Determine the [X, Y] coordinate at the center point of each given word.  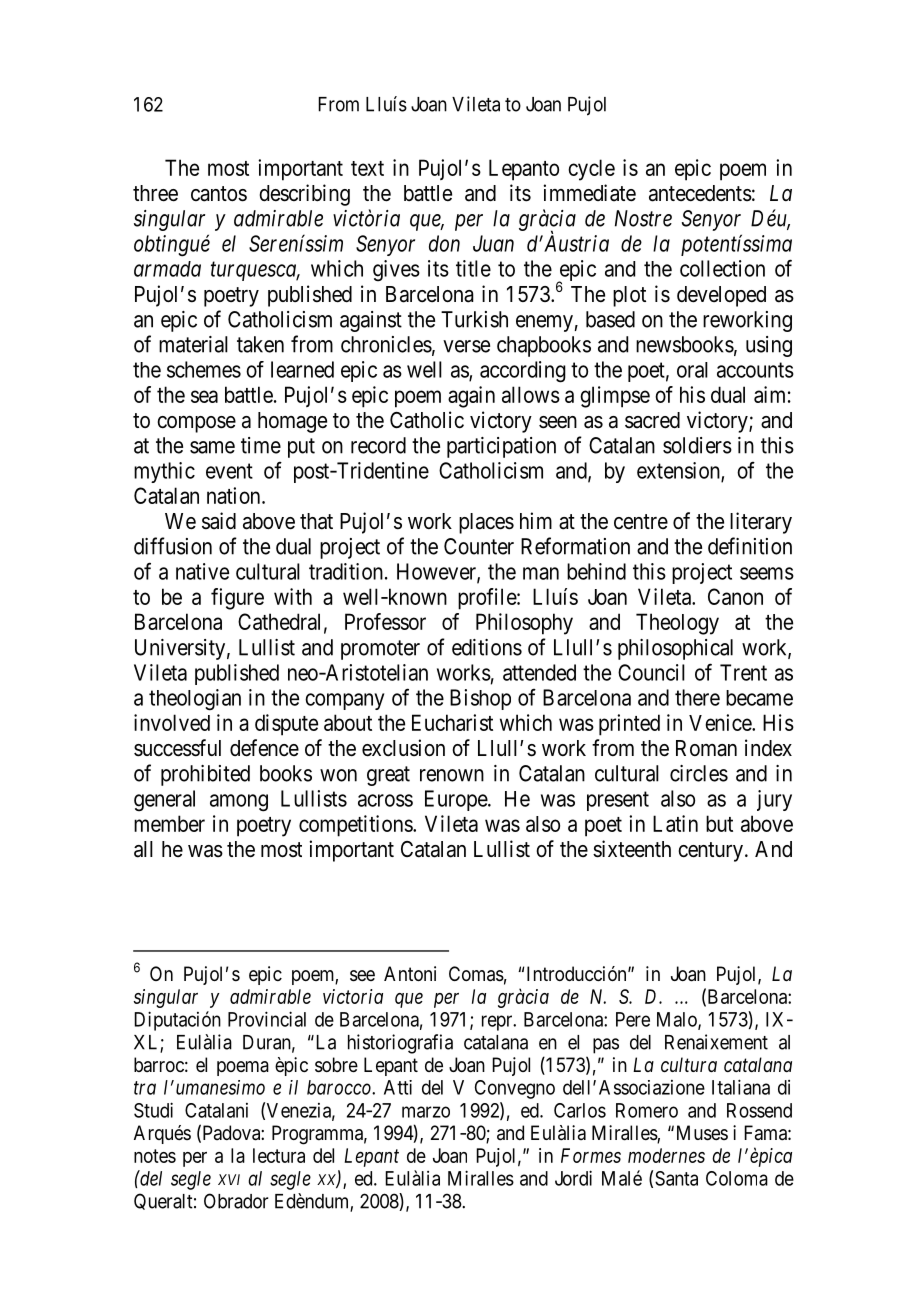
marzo [426, 1112]
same [212, 447]
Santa [676, 1178]
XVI [229, 1179]
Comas [476, 974]
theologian [195, 700]
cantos [219, 194]
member [169, 823]
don [444, 243]
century [710, 852]
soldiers [697, 445]
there [697, 697]
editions [487, 647]
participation [501, 447]
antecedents [700, 193]
